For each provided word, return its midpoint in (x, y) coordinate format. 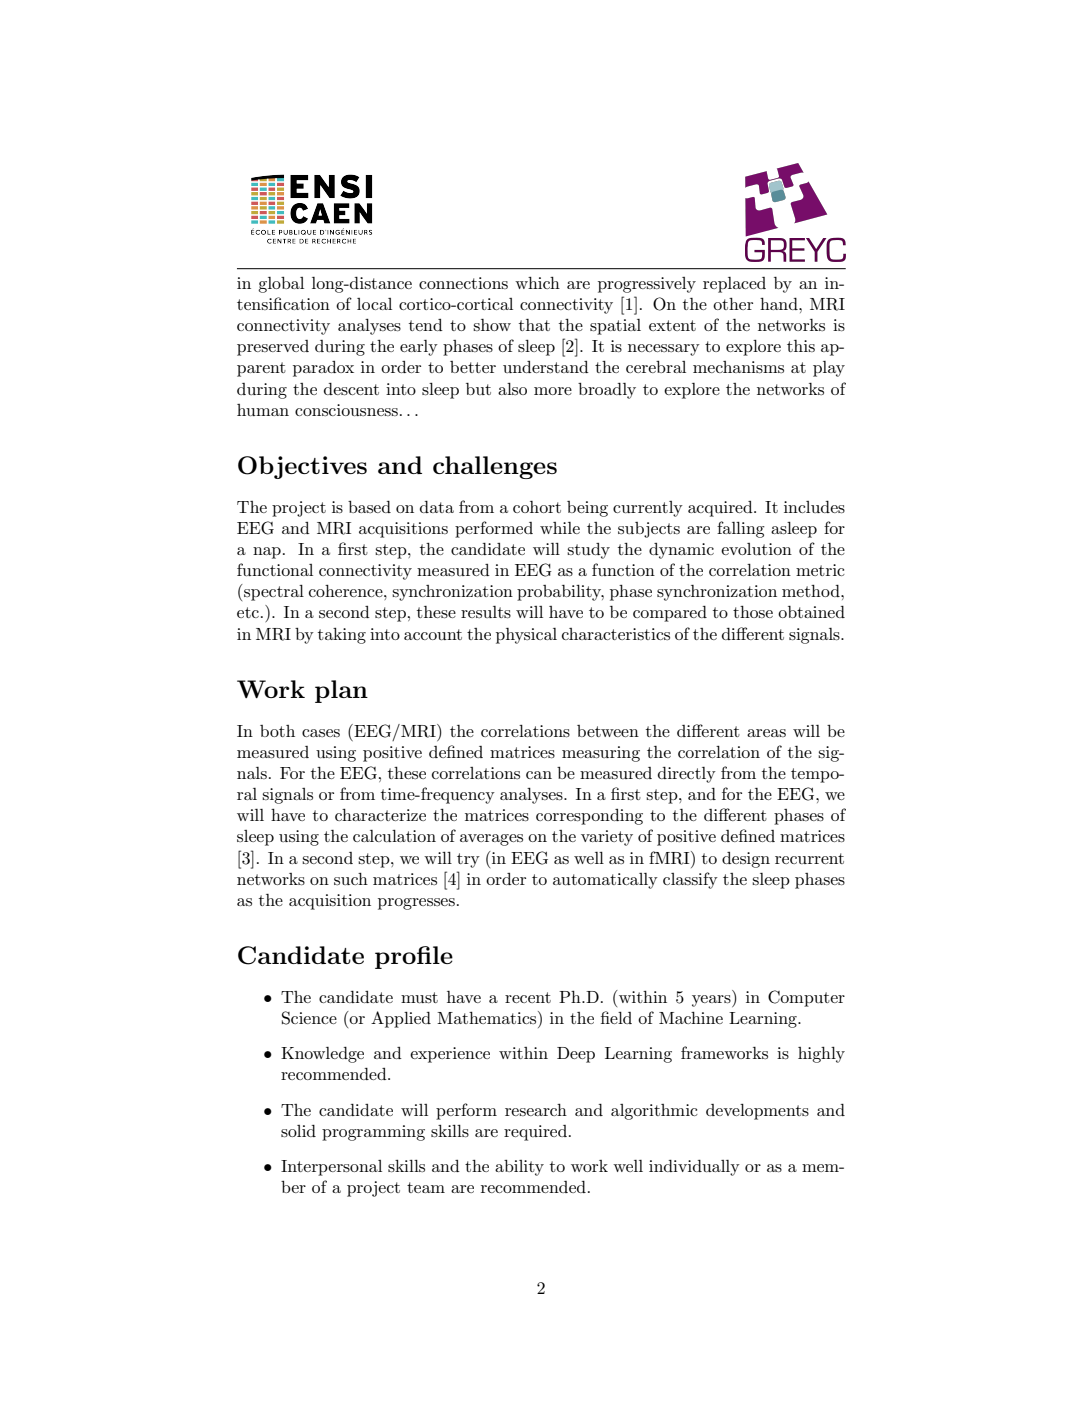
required (537, 1133)
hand (780, 304)
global (281, 285)
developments (757, 1112)
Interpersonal (331, 1168)
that (534, 325)
